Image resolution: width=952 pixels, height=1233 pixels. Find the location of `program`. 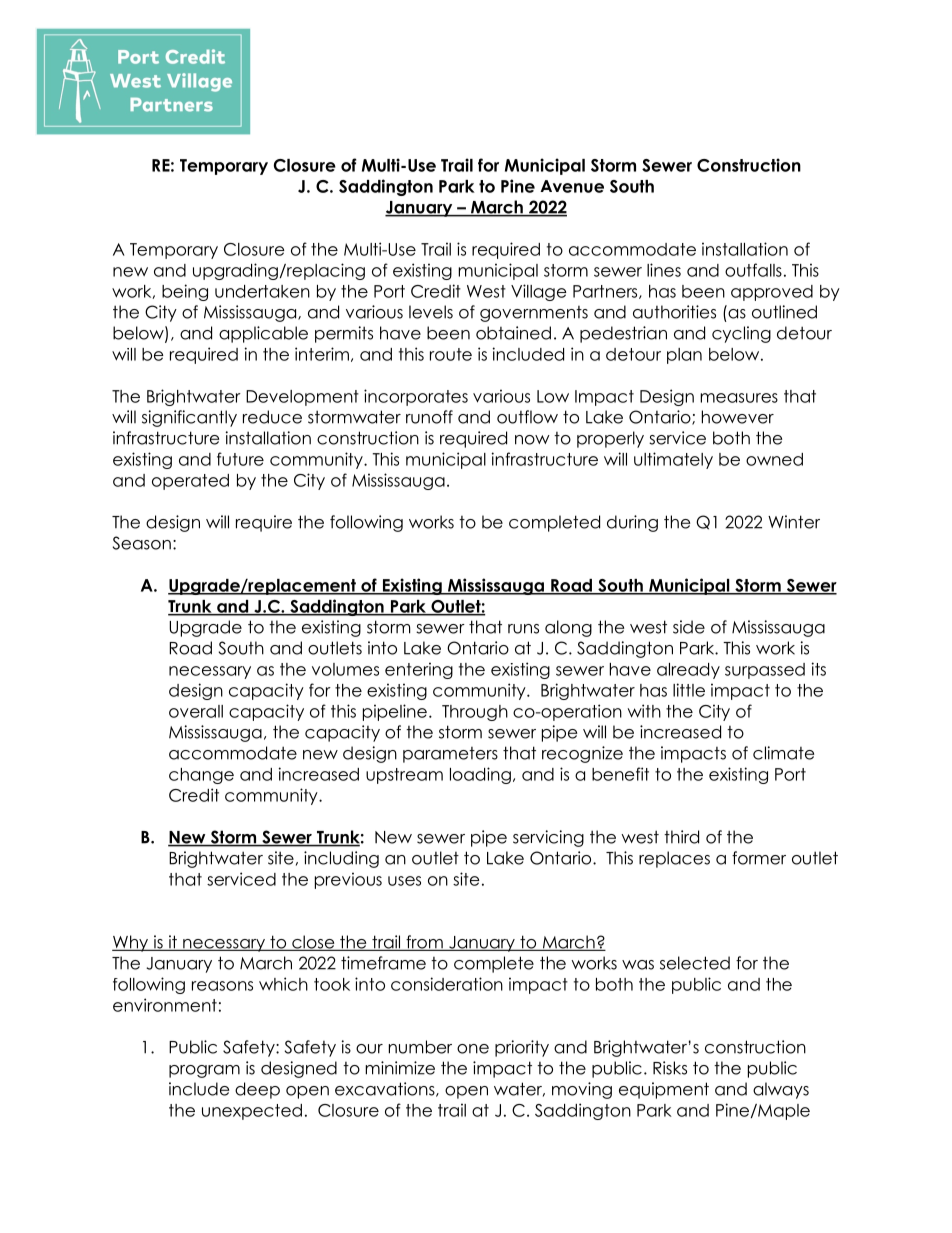

program is located at coordinates (204, 1071).
